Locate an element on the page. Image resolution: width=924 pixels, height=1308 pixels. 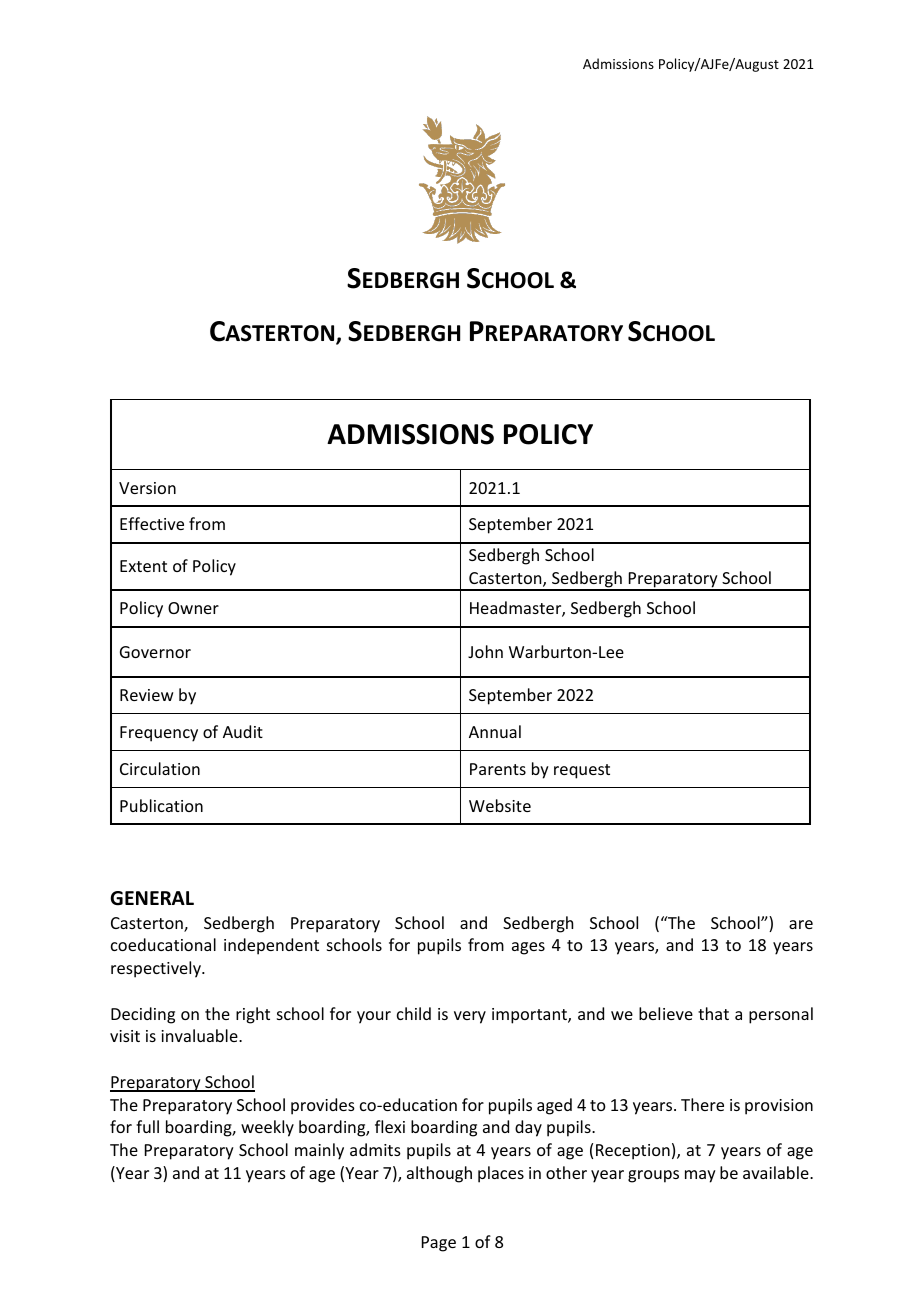
Website is located at coordinates (500, 805).
